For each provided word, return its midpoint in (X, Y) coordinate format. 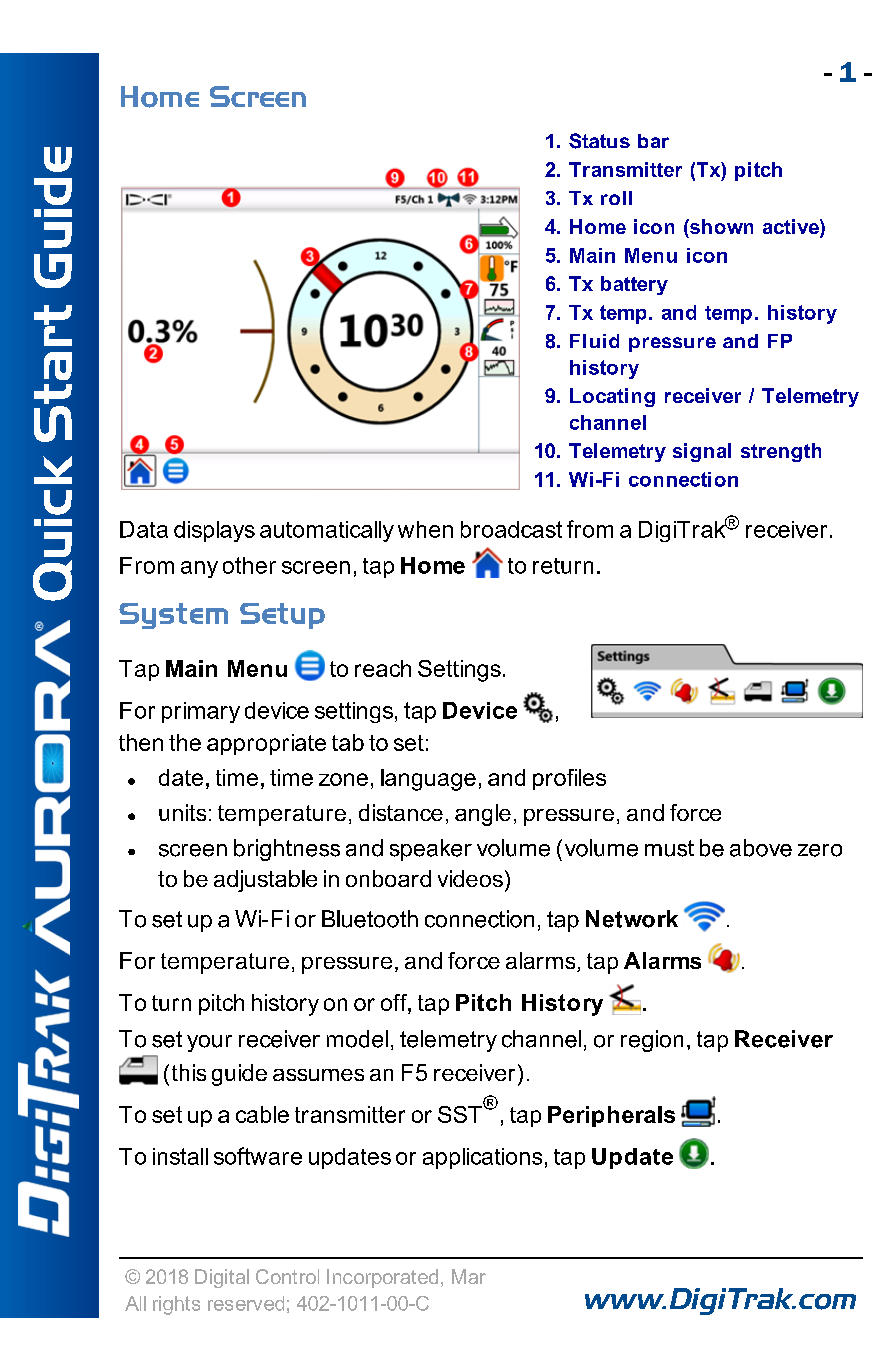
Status (599, 141)
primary (201, 712)
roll (616, 198)
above (761, 848)
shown (720, 226)
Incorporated (382, 1278)
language (428, 780)
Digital (222, 1278)
